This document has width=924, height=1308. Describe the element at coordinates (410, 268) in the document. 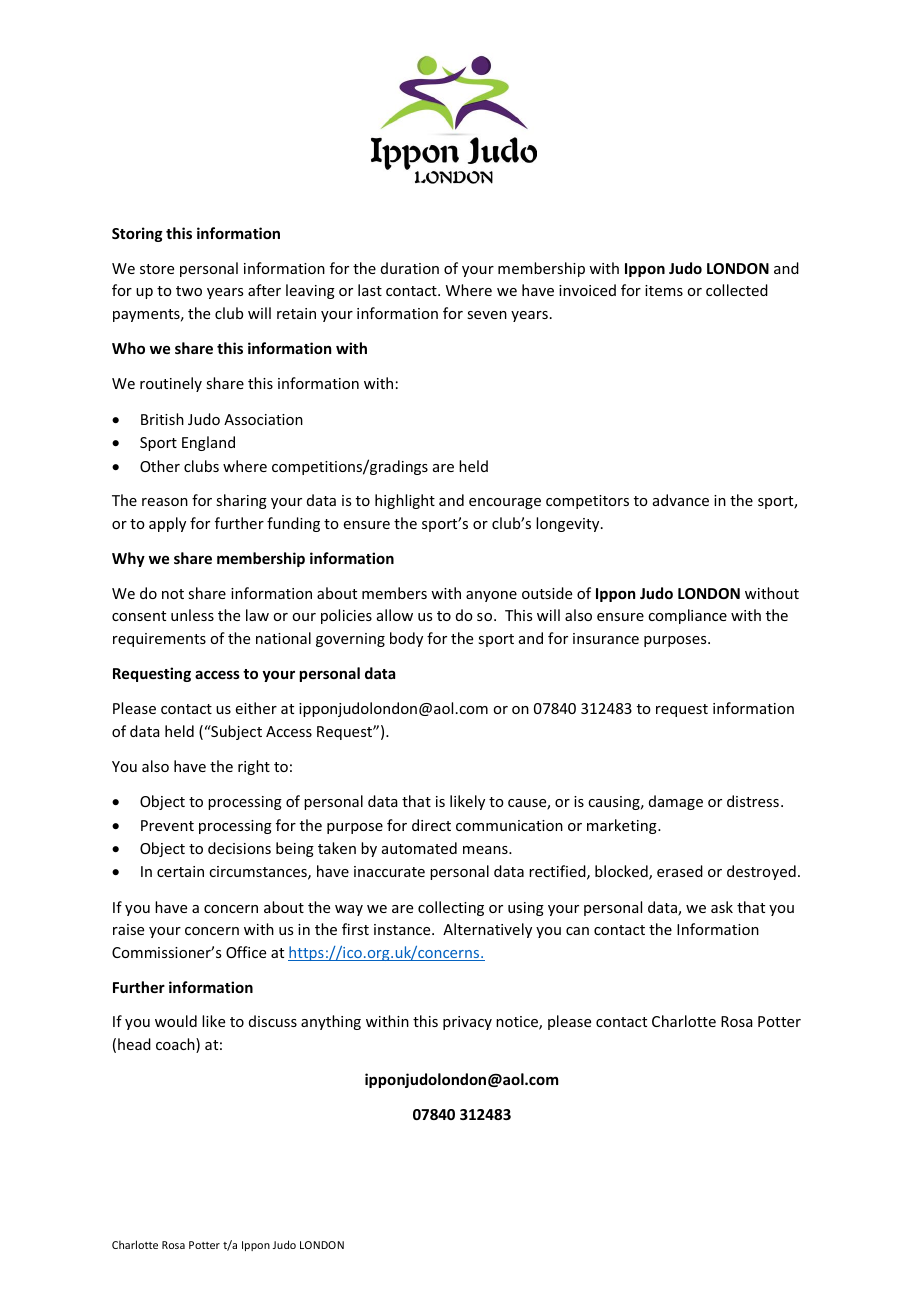

I see `duration` at that location.
